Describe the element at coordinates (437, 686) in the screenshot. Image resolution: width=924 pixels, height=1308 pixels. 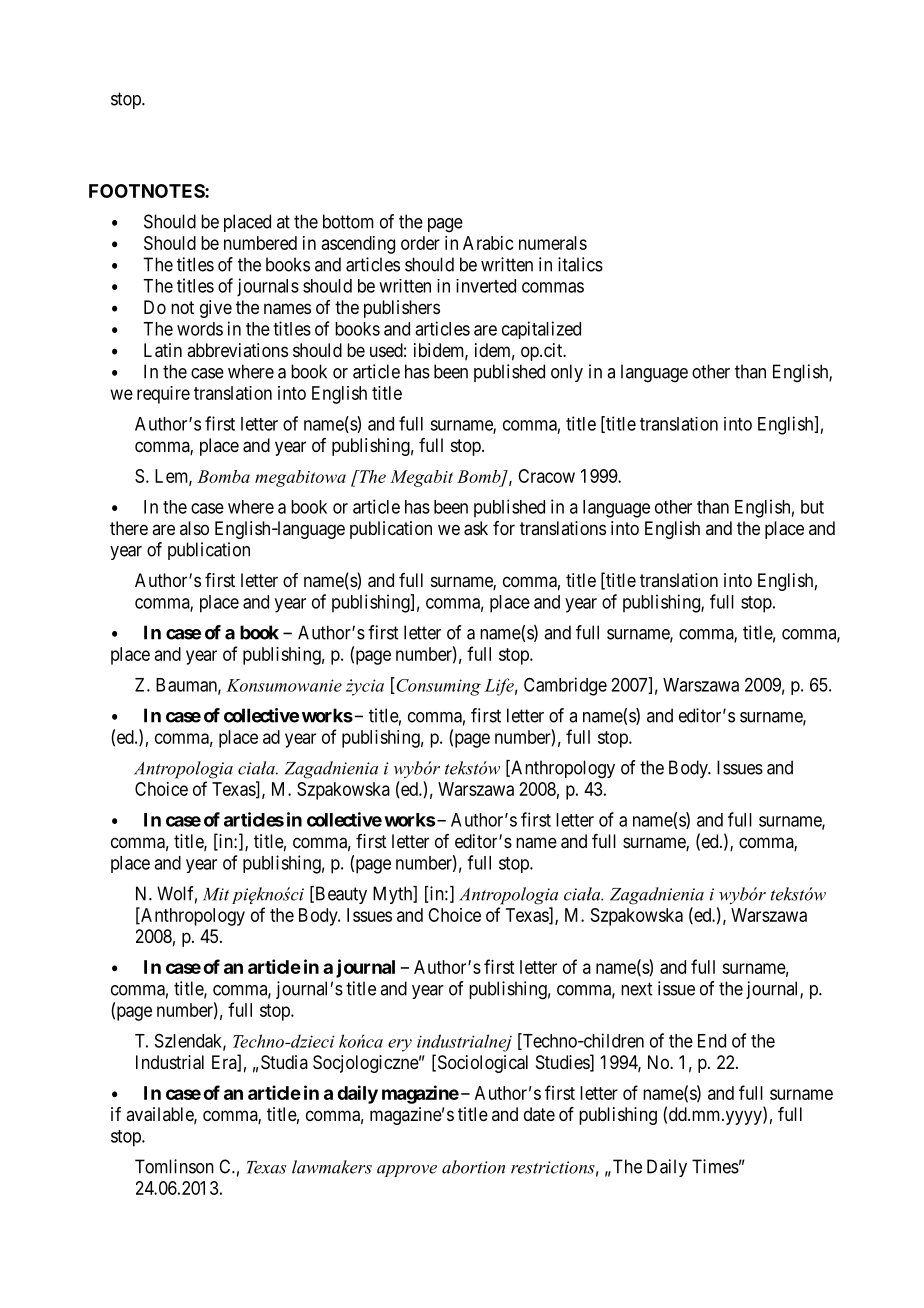
I see `Consuming` at that location.
